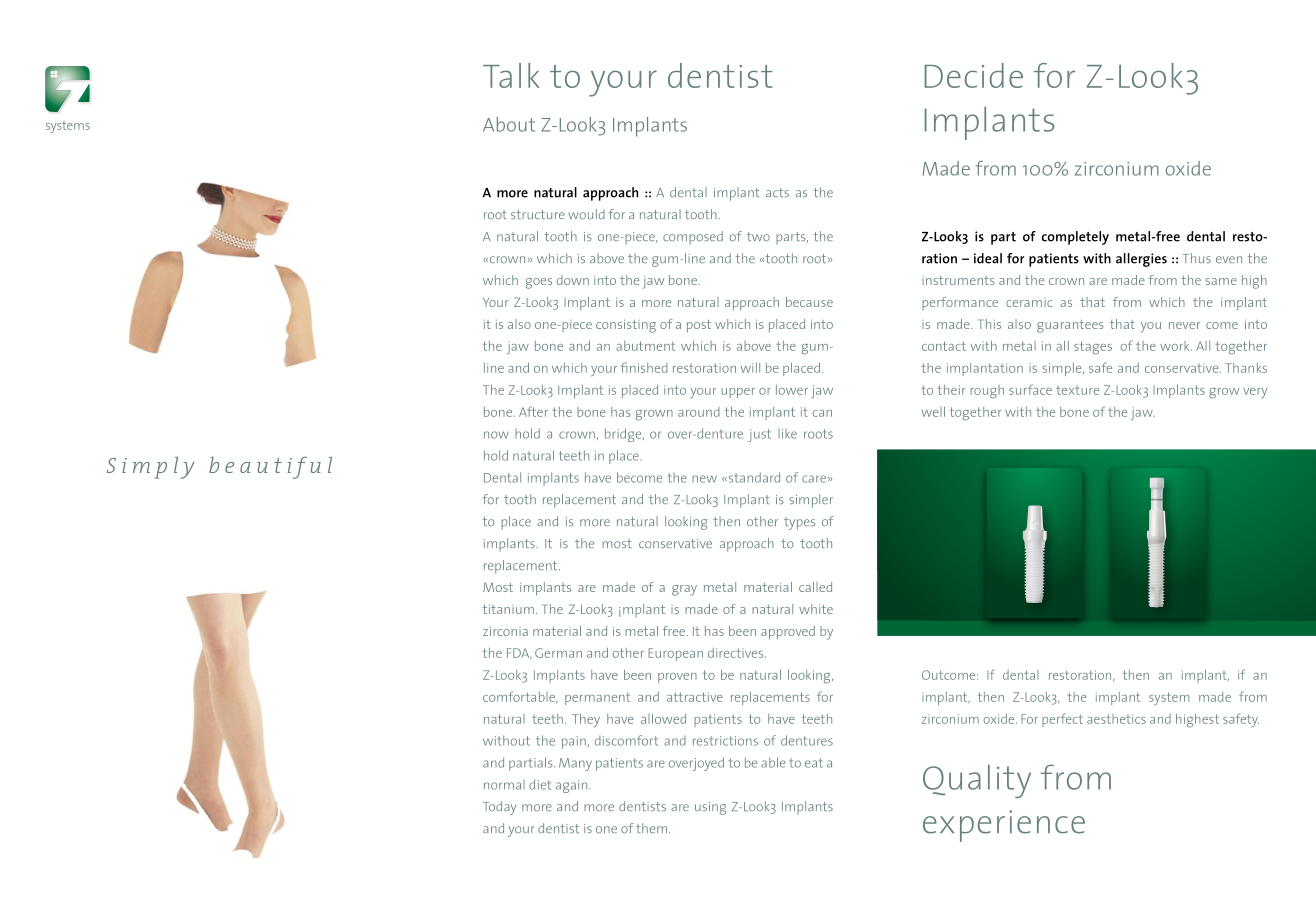 The width and height of the screenshot is (1316, 921). I want to click on care, so click(814, 479).
